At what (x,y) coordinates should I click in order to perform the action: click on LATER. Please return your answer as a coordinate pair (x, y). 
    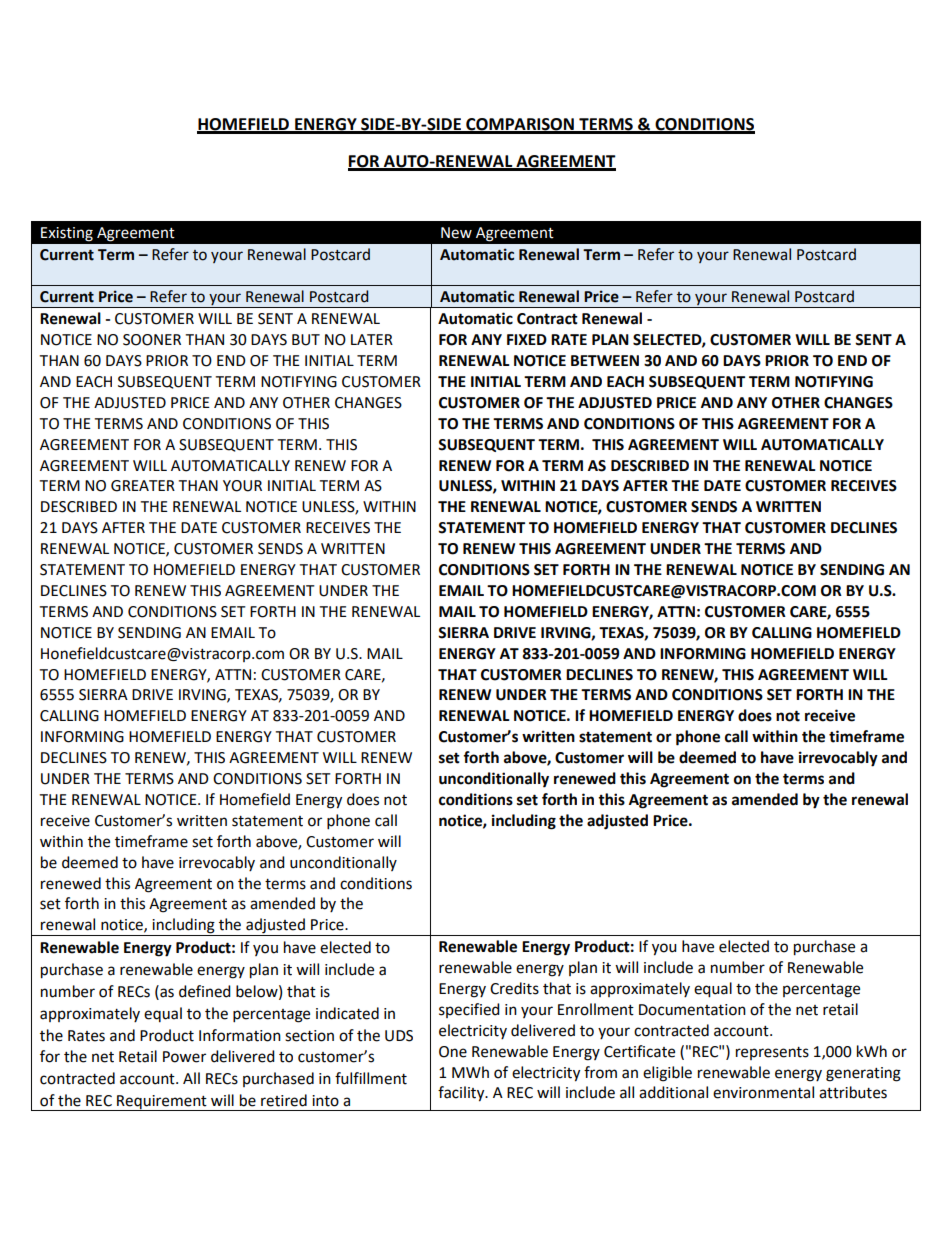
    Looking at the image, I should click on (372, 339).
